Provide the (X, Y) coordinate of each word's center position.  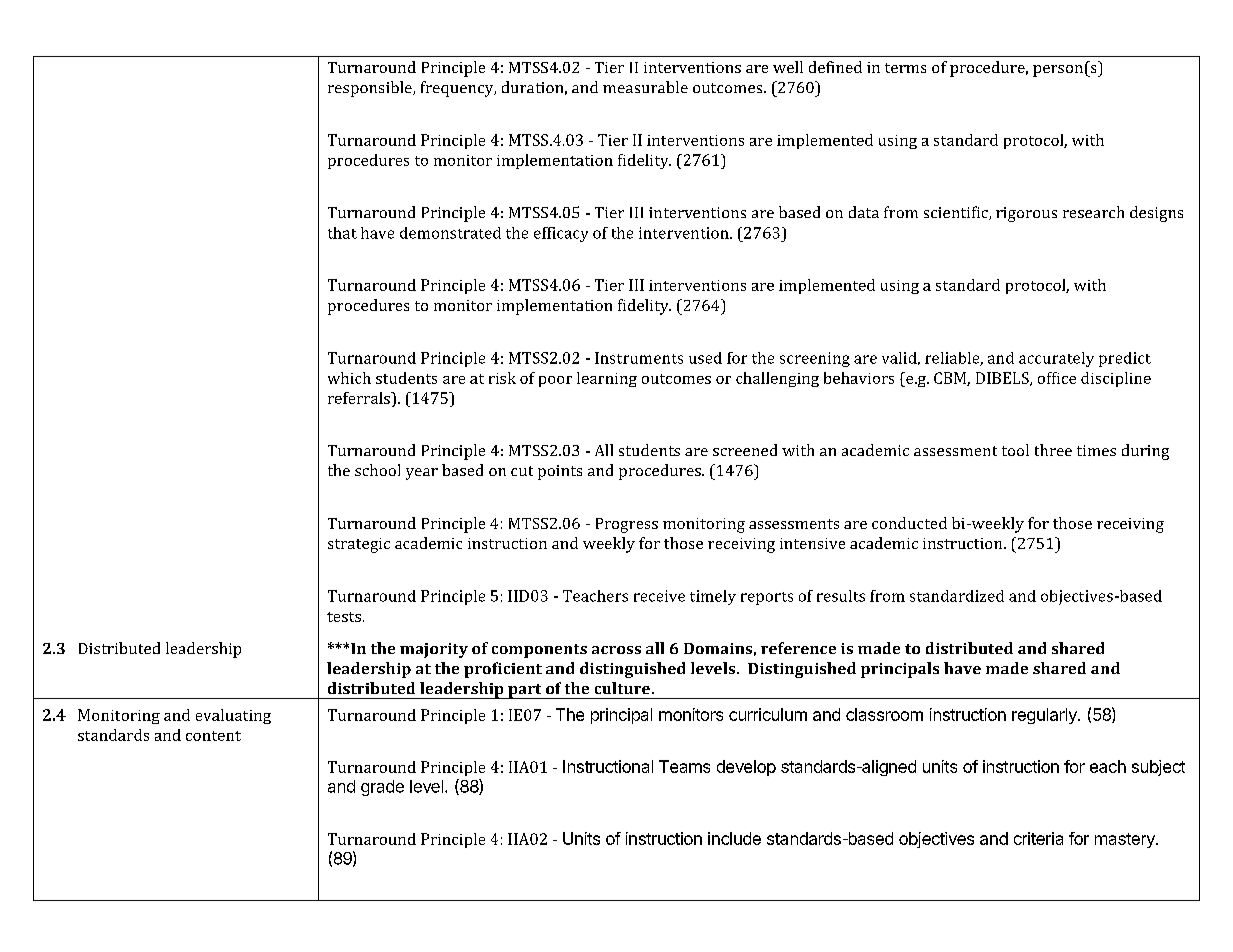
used (705, 358)
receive (659, 596)
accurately (1056, 359)
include (734, 838)
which (349, 378)
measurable (645, 87)
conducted (909, 523)
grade (382, 788)
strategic (359, 545)
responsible (371, 89)
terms (905, 68)
